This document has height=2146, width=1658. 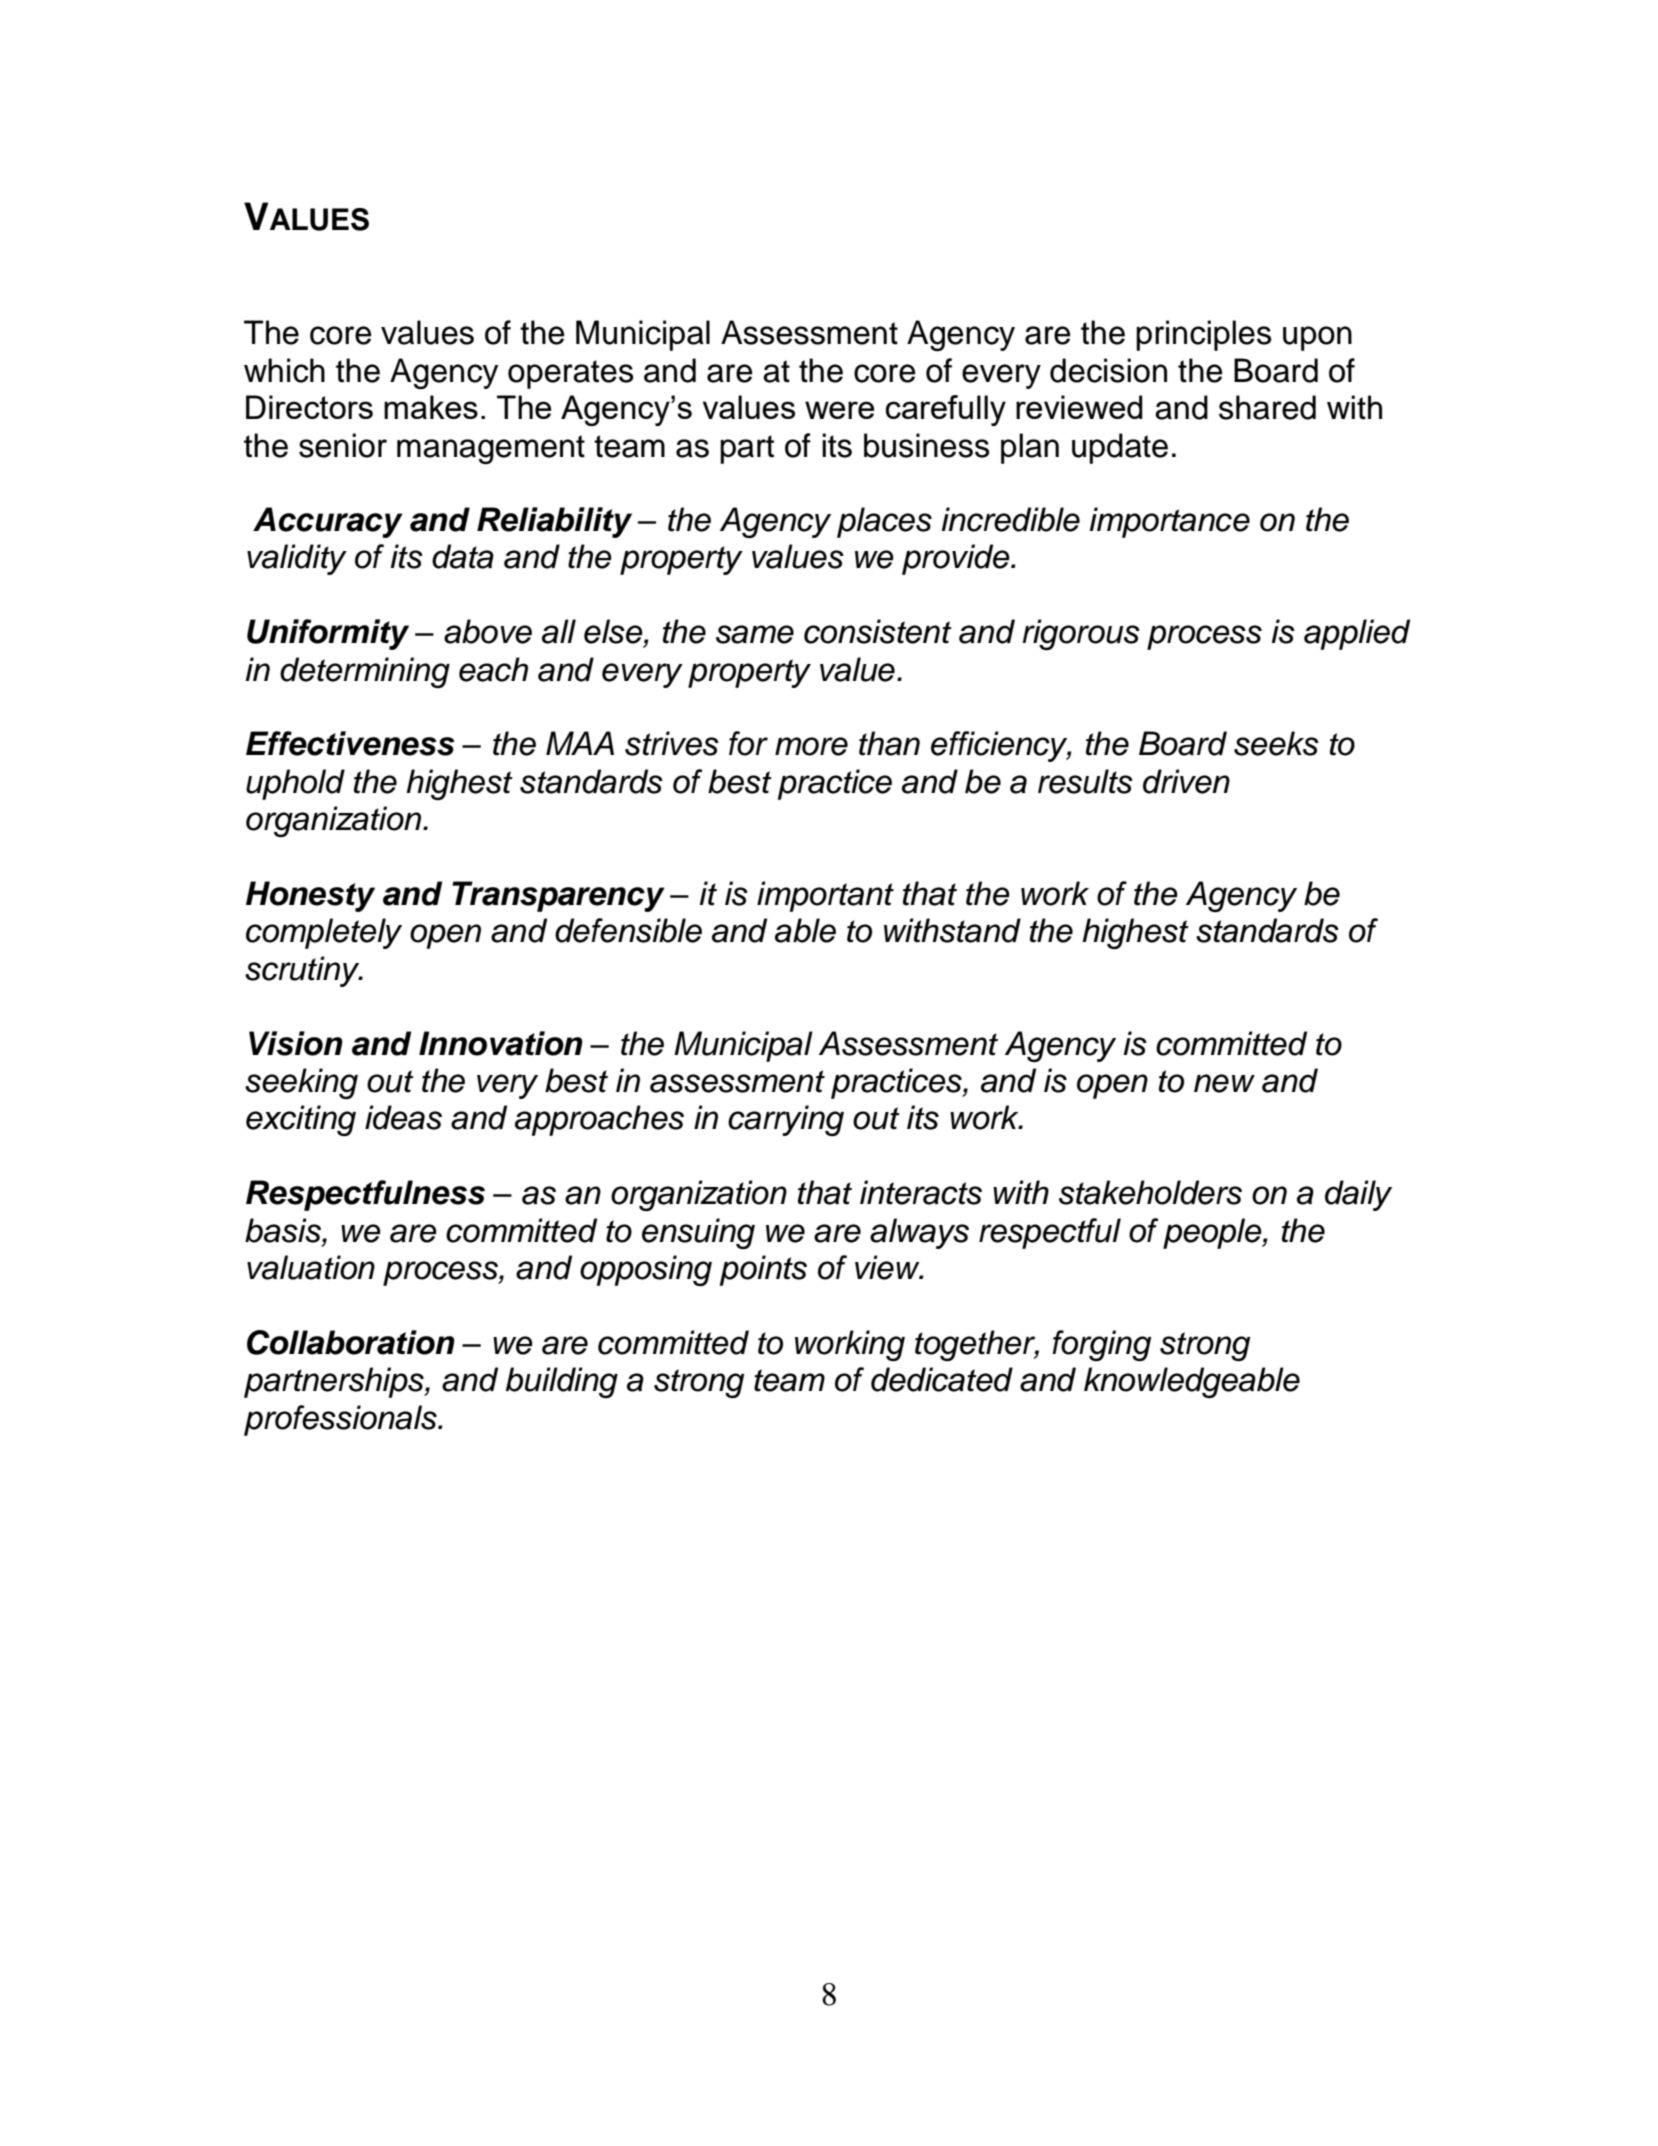 What do you see at coordinates (310, 896) in the document?
I see `Honesty` at bounding box center [310, 896].
